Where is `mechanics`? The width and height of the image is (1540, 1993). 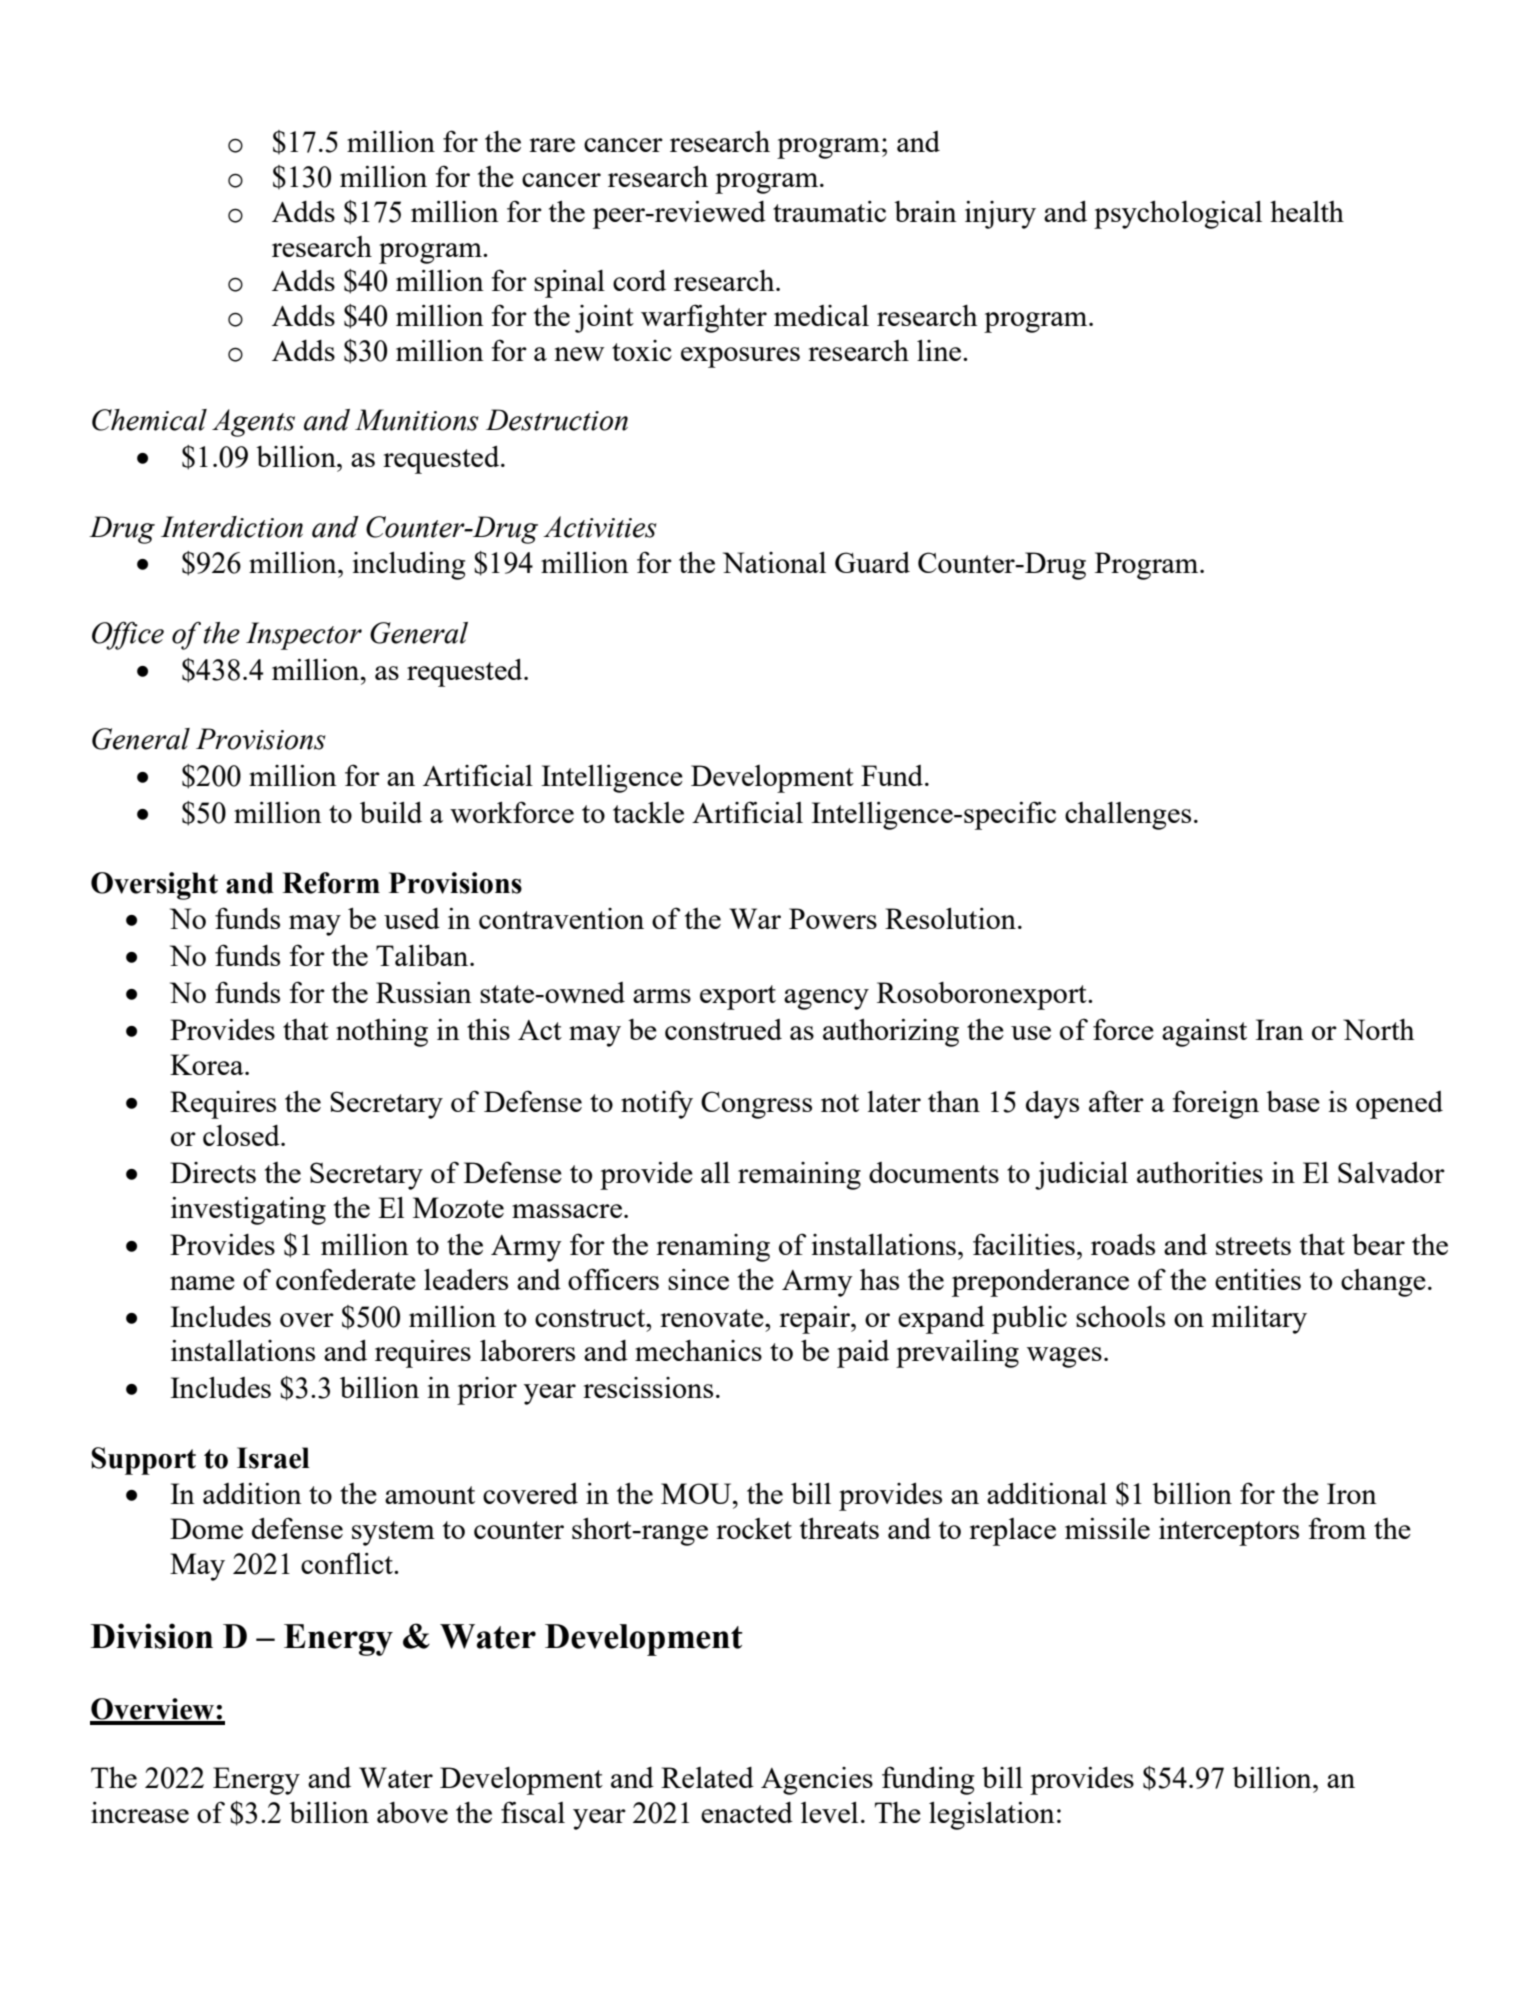
mechanics is located at coordinates (698, 1350).
